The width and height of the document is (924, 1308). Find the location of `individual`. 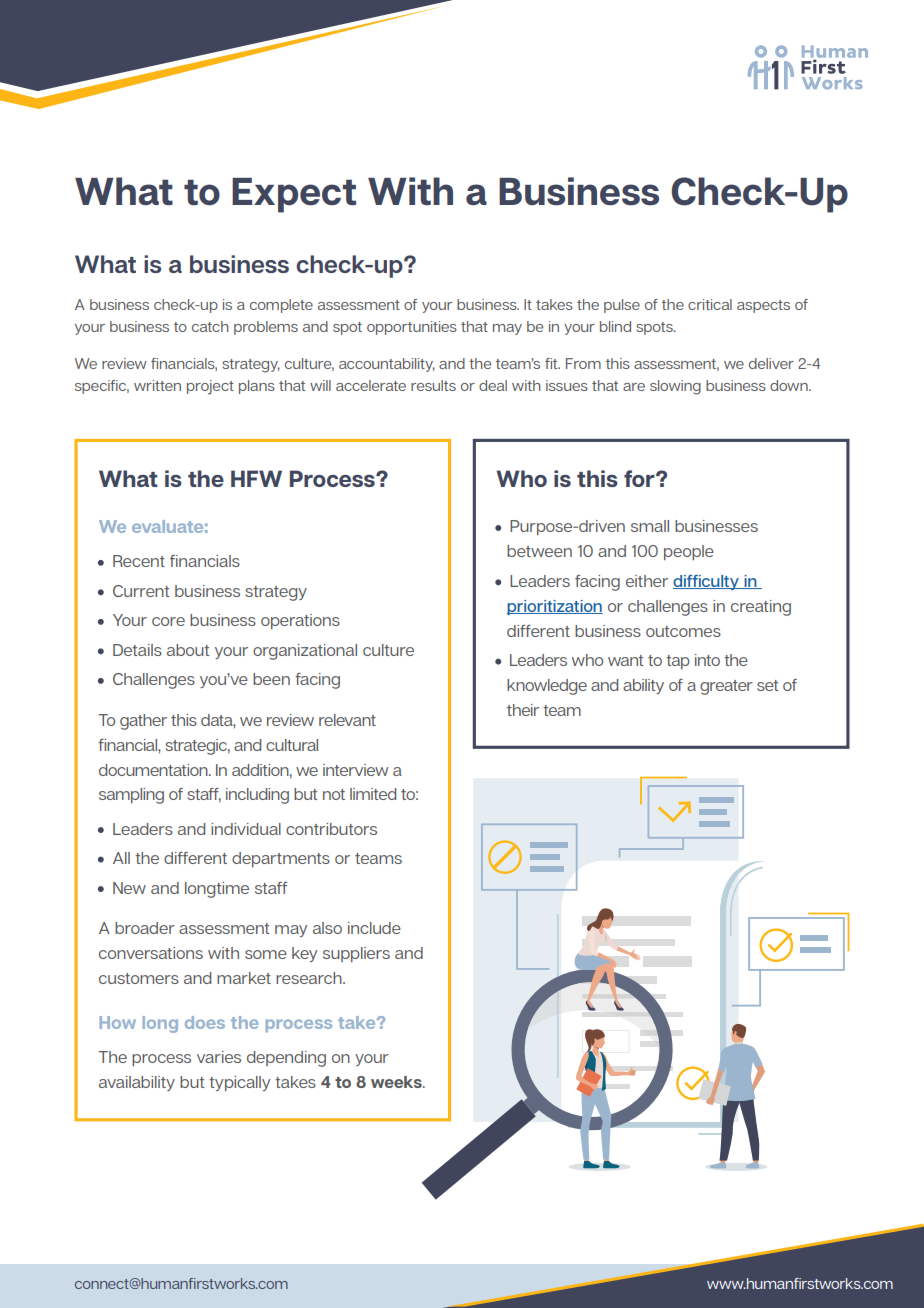

individual is located at coordinates (246, 829).
